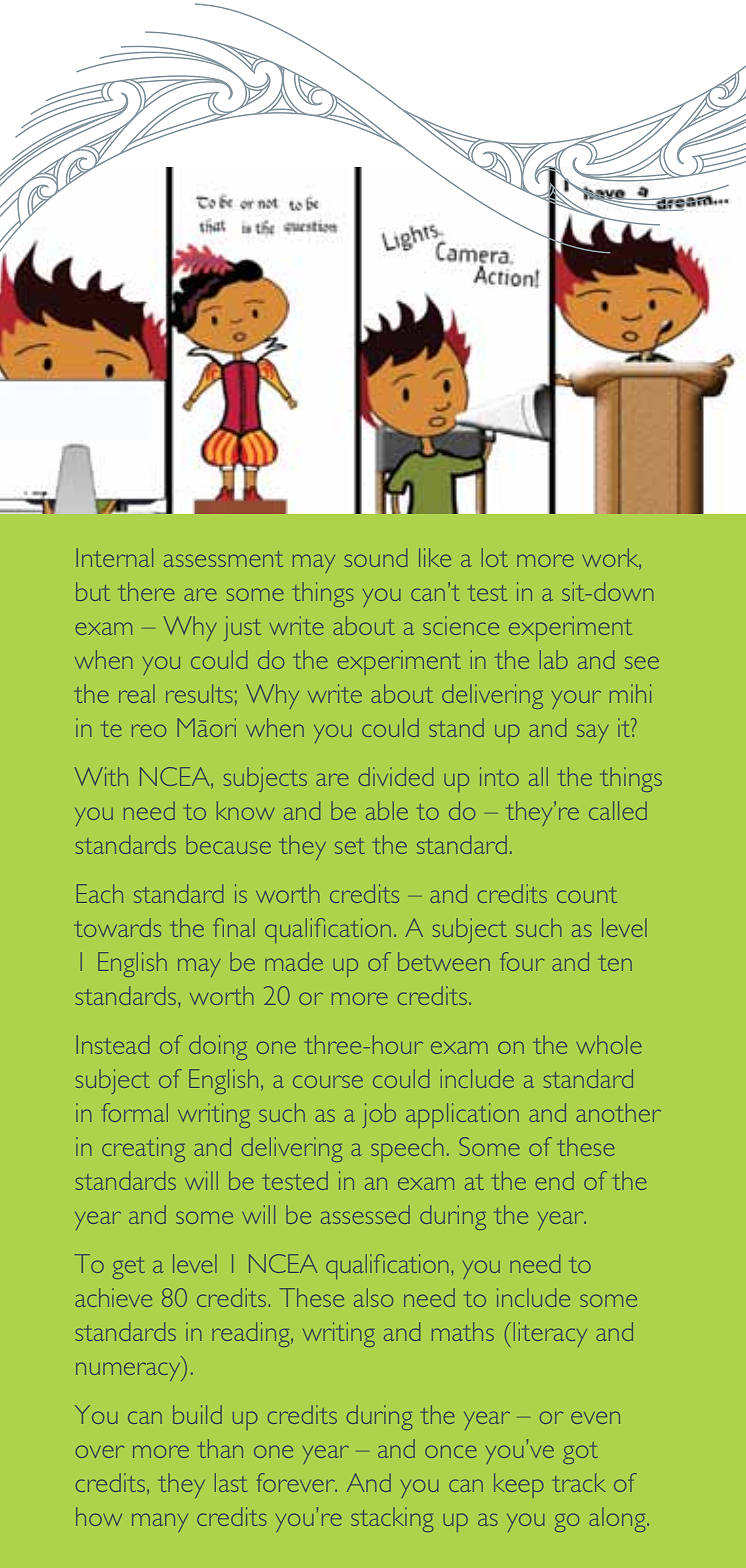 The width and height of the page is (746, 1568). What do you see at coordinates (160, 1522) in the page?
I see `many` at bounding box center [160, 1522].
